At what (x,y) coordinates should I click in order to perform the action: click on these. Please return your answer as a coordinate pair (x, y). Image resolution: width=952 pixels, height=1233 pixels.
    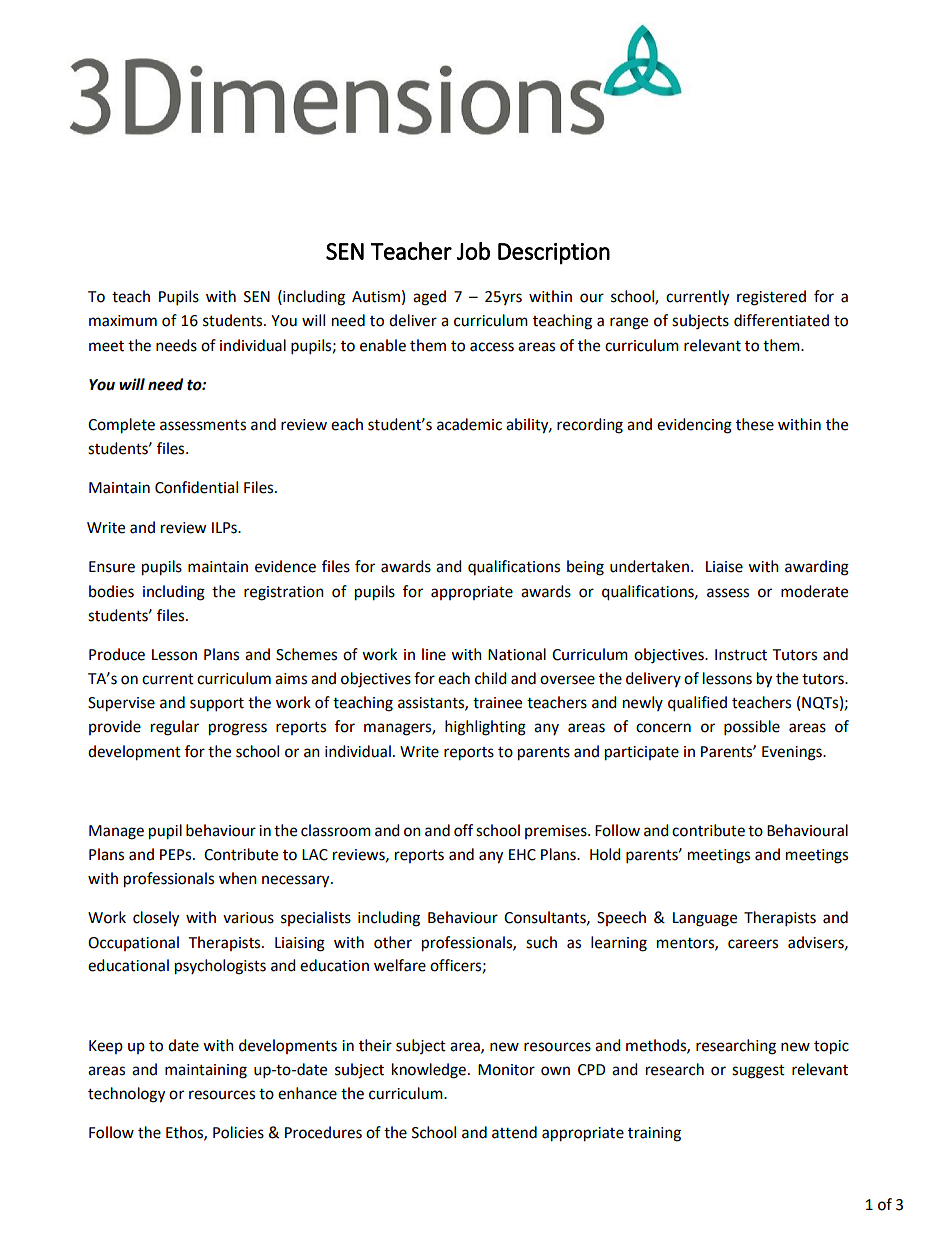
    Looking at the image, I should click on (755, 424).
